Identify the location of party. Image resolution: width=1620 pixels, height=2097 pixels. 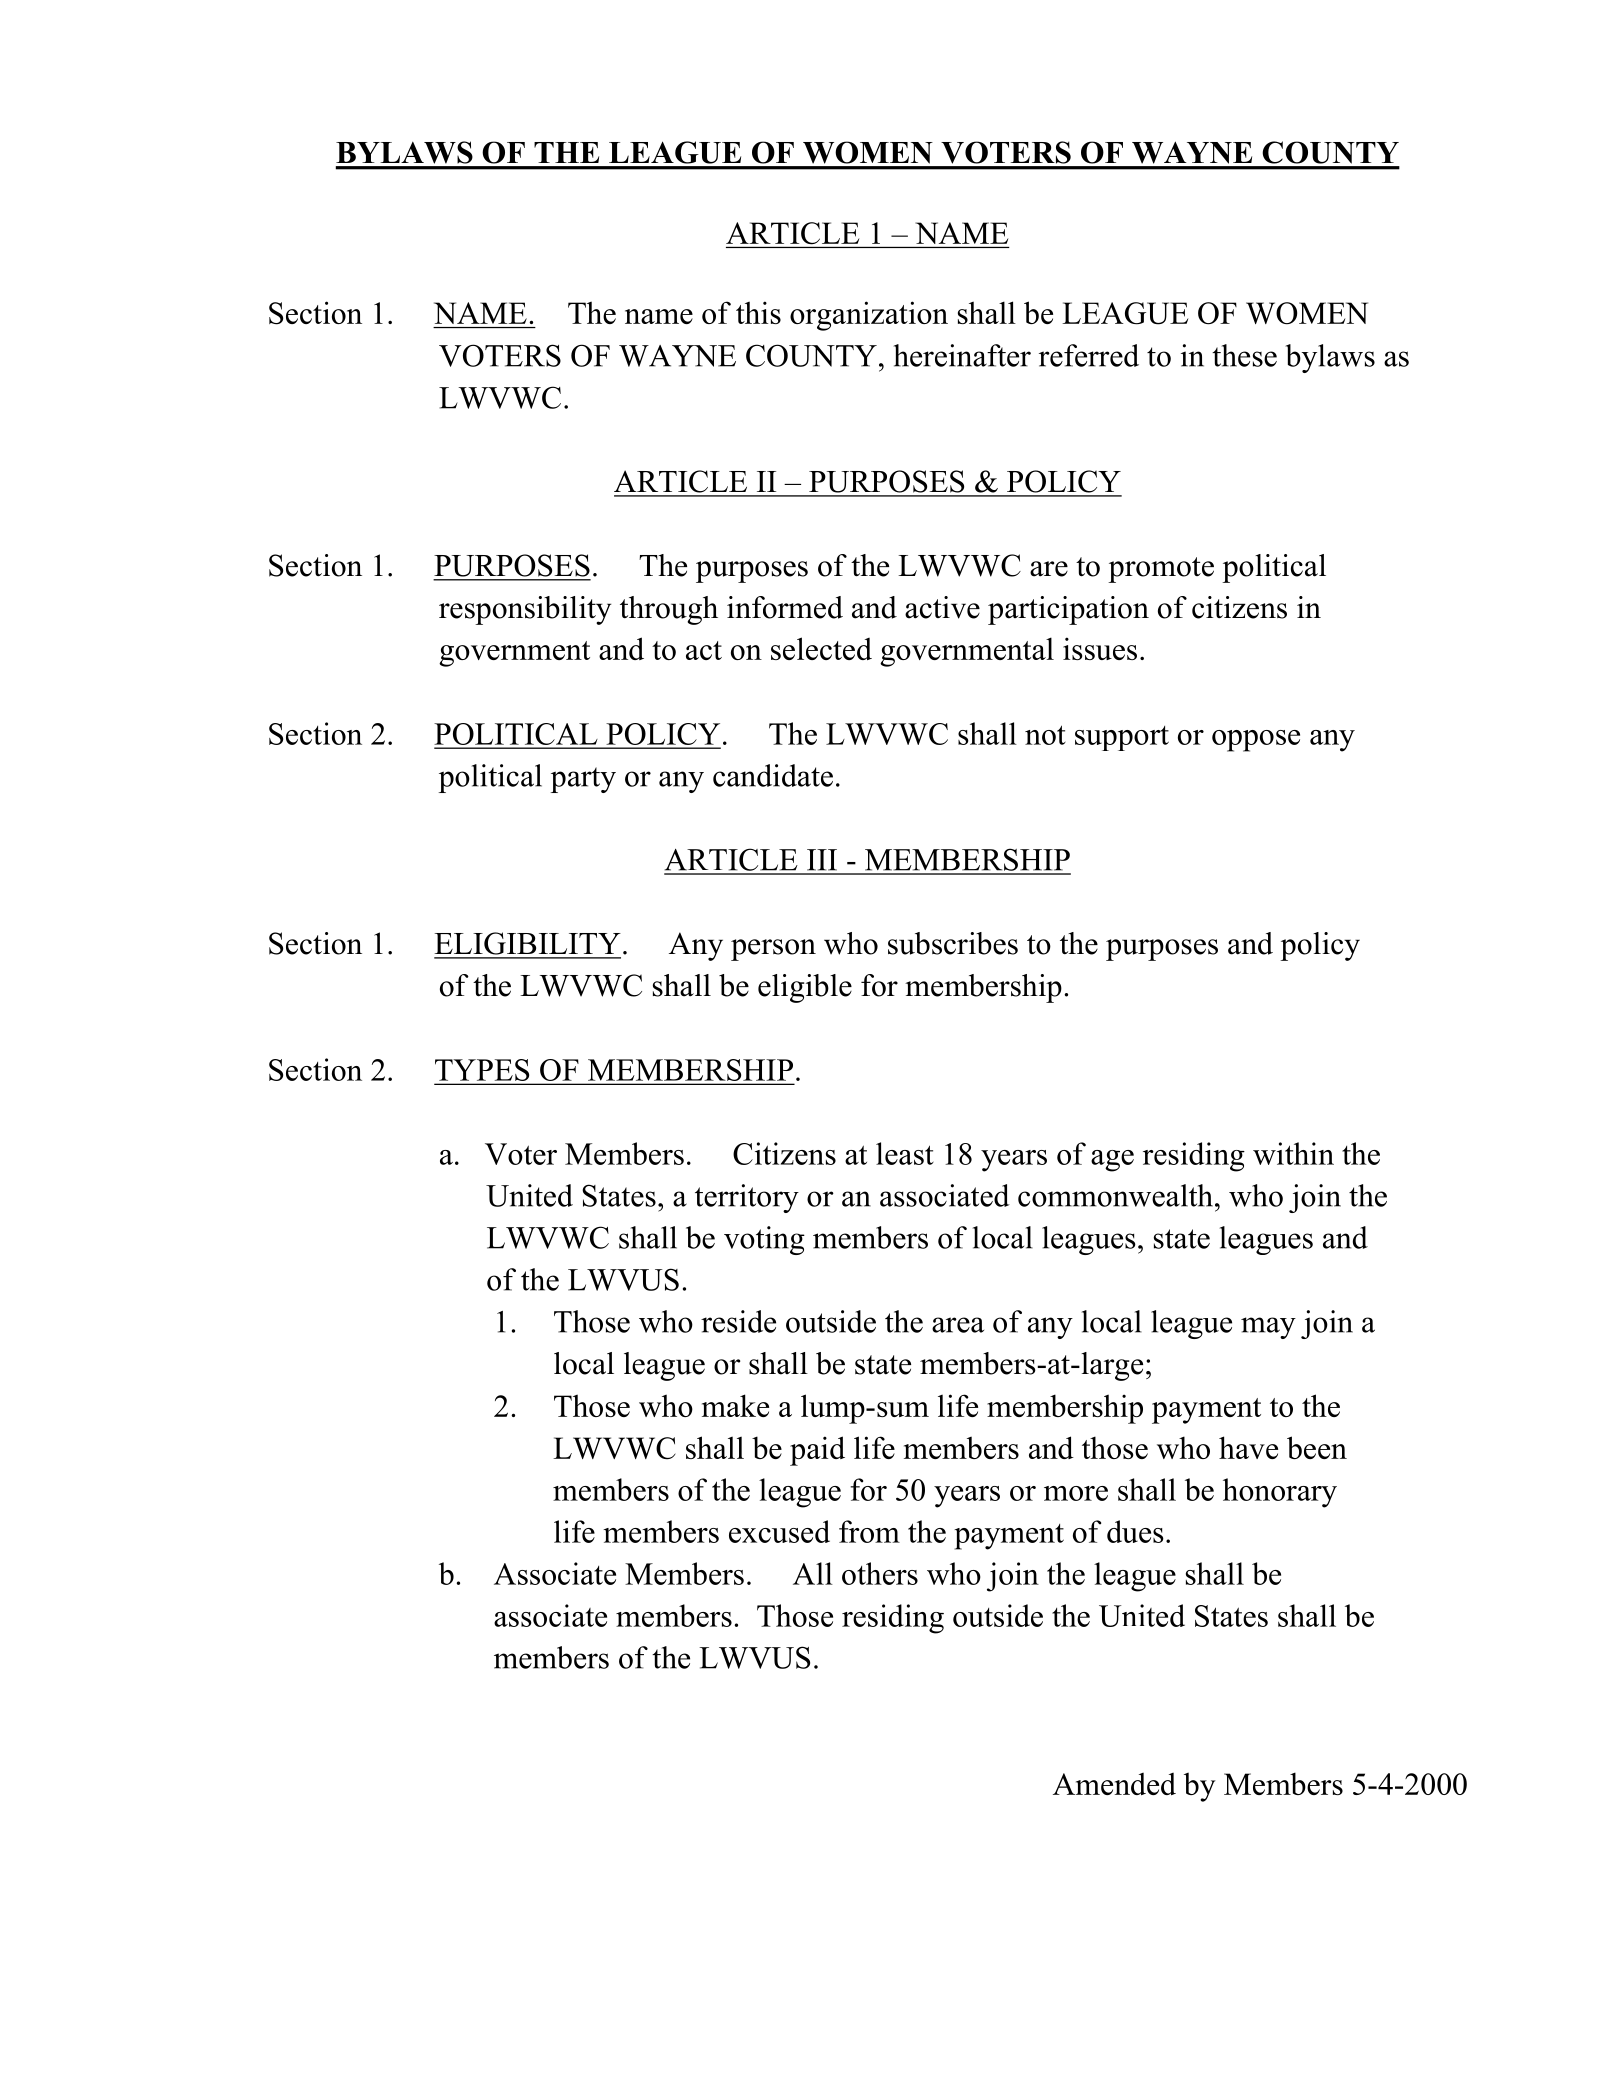
(583, 780).
